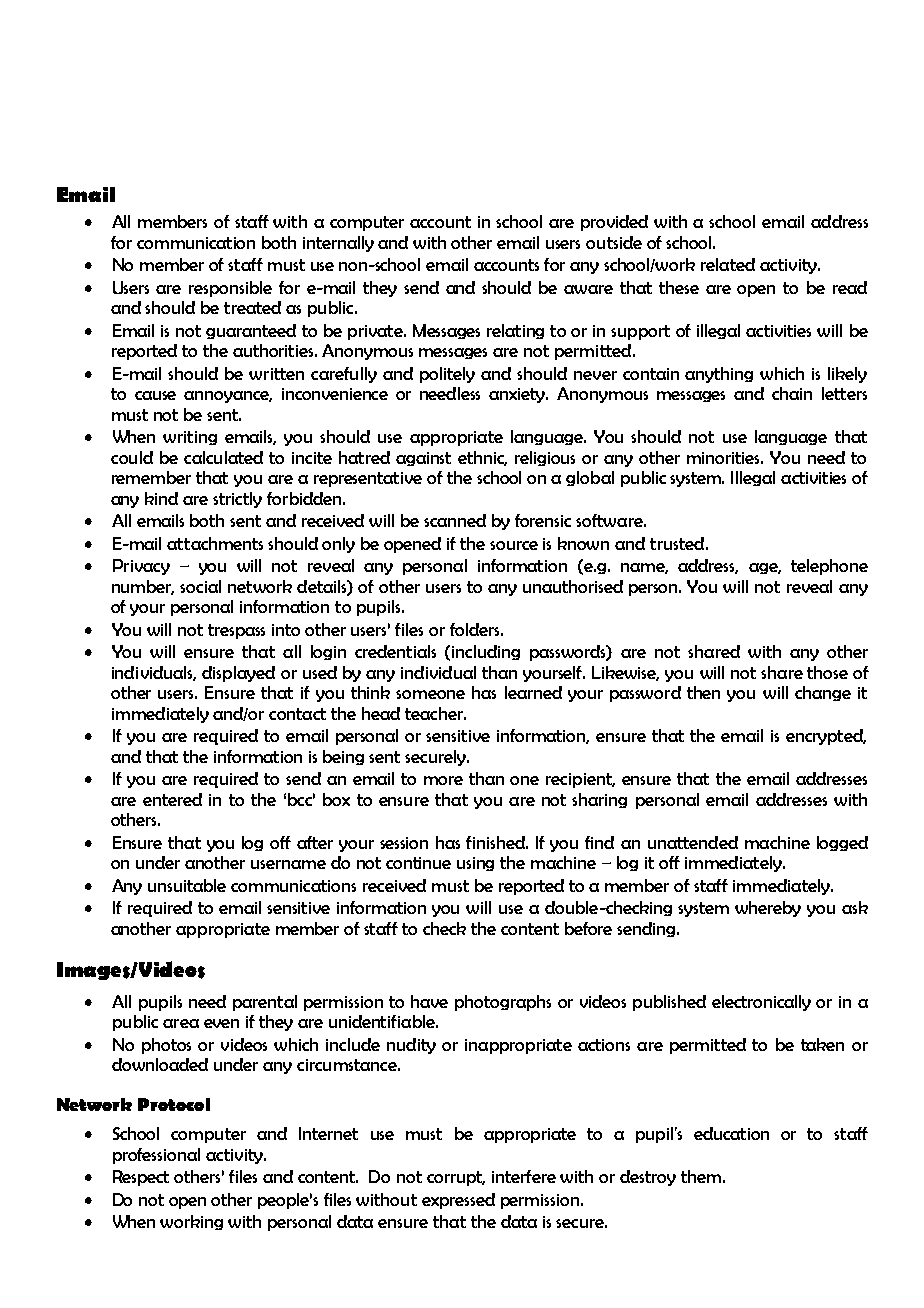 This document has height=1308, width=924. What do you see at coordinates (238, 674) in the document?
I see `displayed` at bounding box center [238, 674].
